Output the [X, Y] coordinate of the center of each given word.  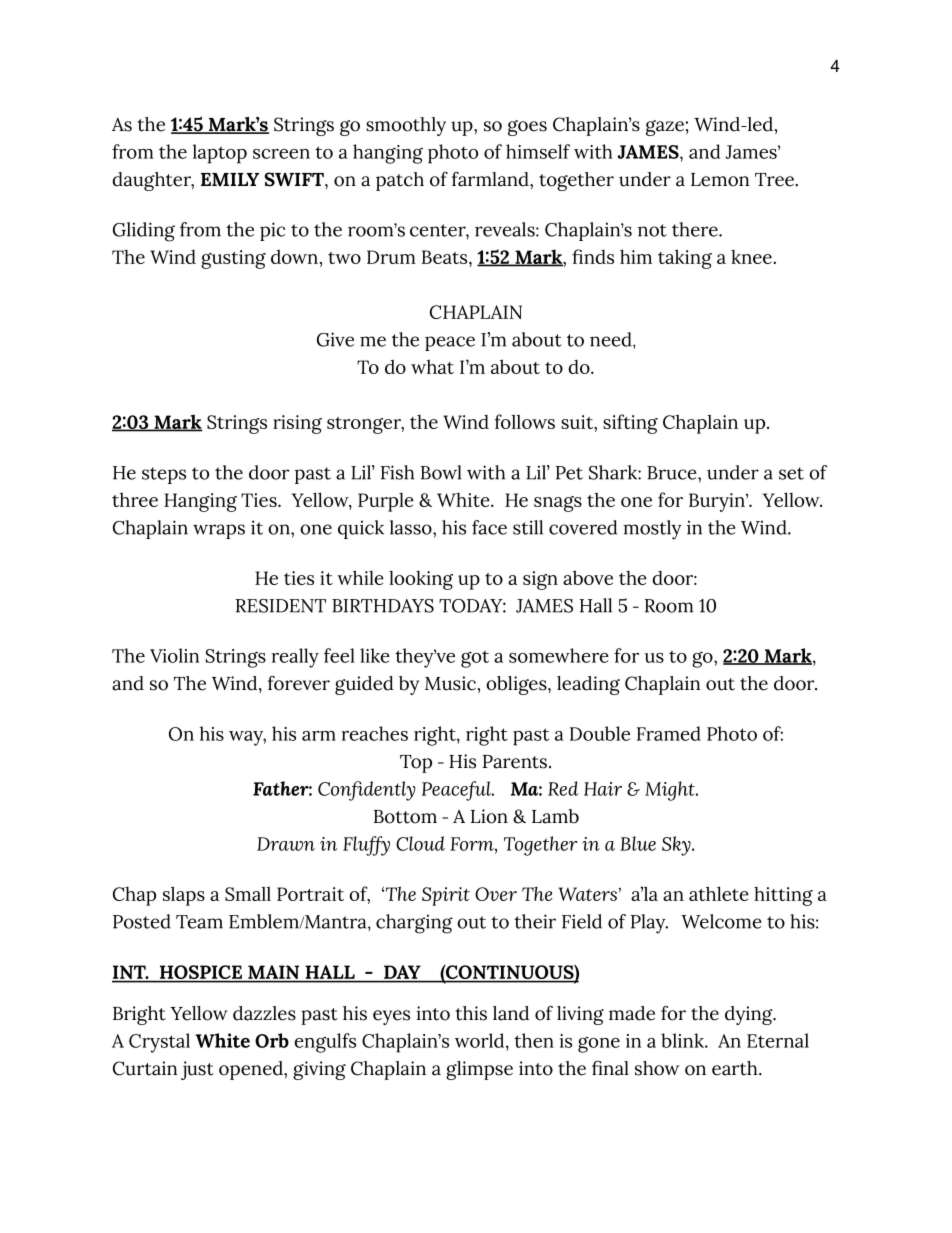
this [471, 1013]
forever [299, 683]
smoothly [406, 126]
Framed [669, 733]
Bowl [441, 472]
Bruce [673, 473]
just [197, 1070]
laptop [220, 154]
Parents [515, 762]
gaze [665, 128]
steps [164, 475]
